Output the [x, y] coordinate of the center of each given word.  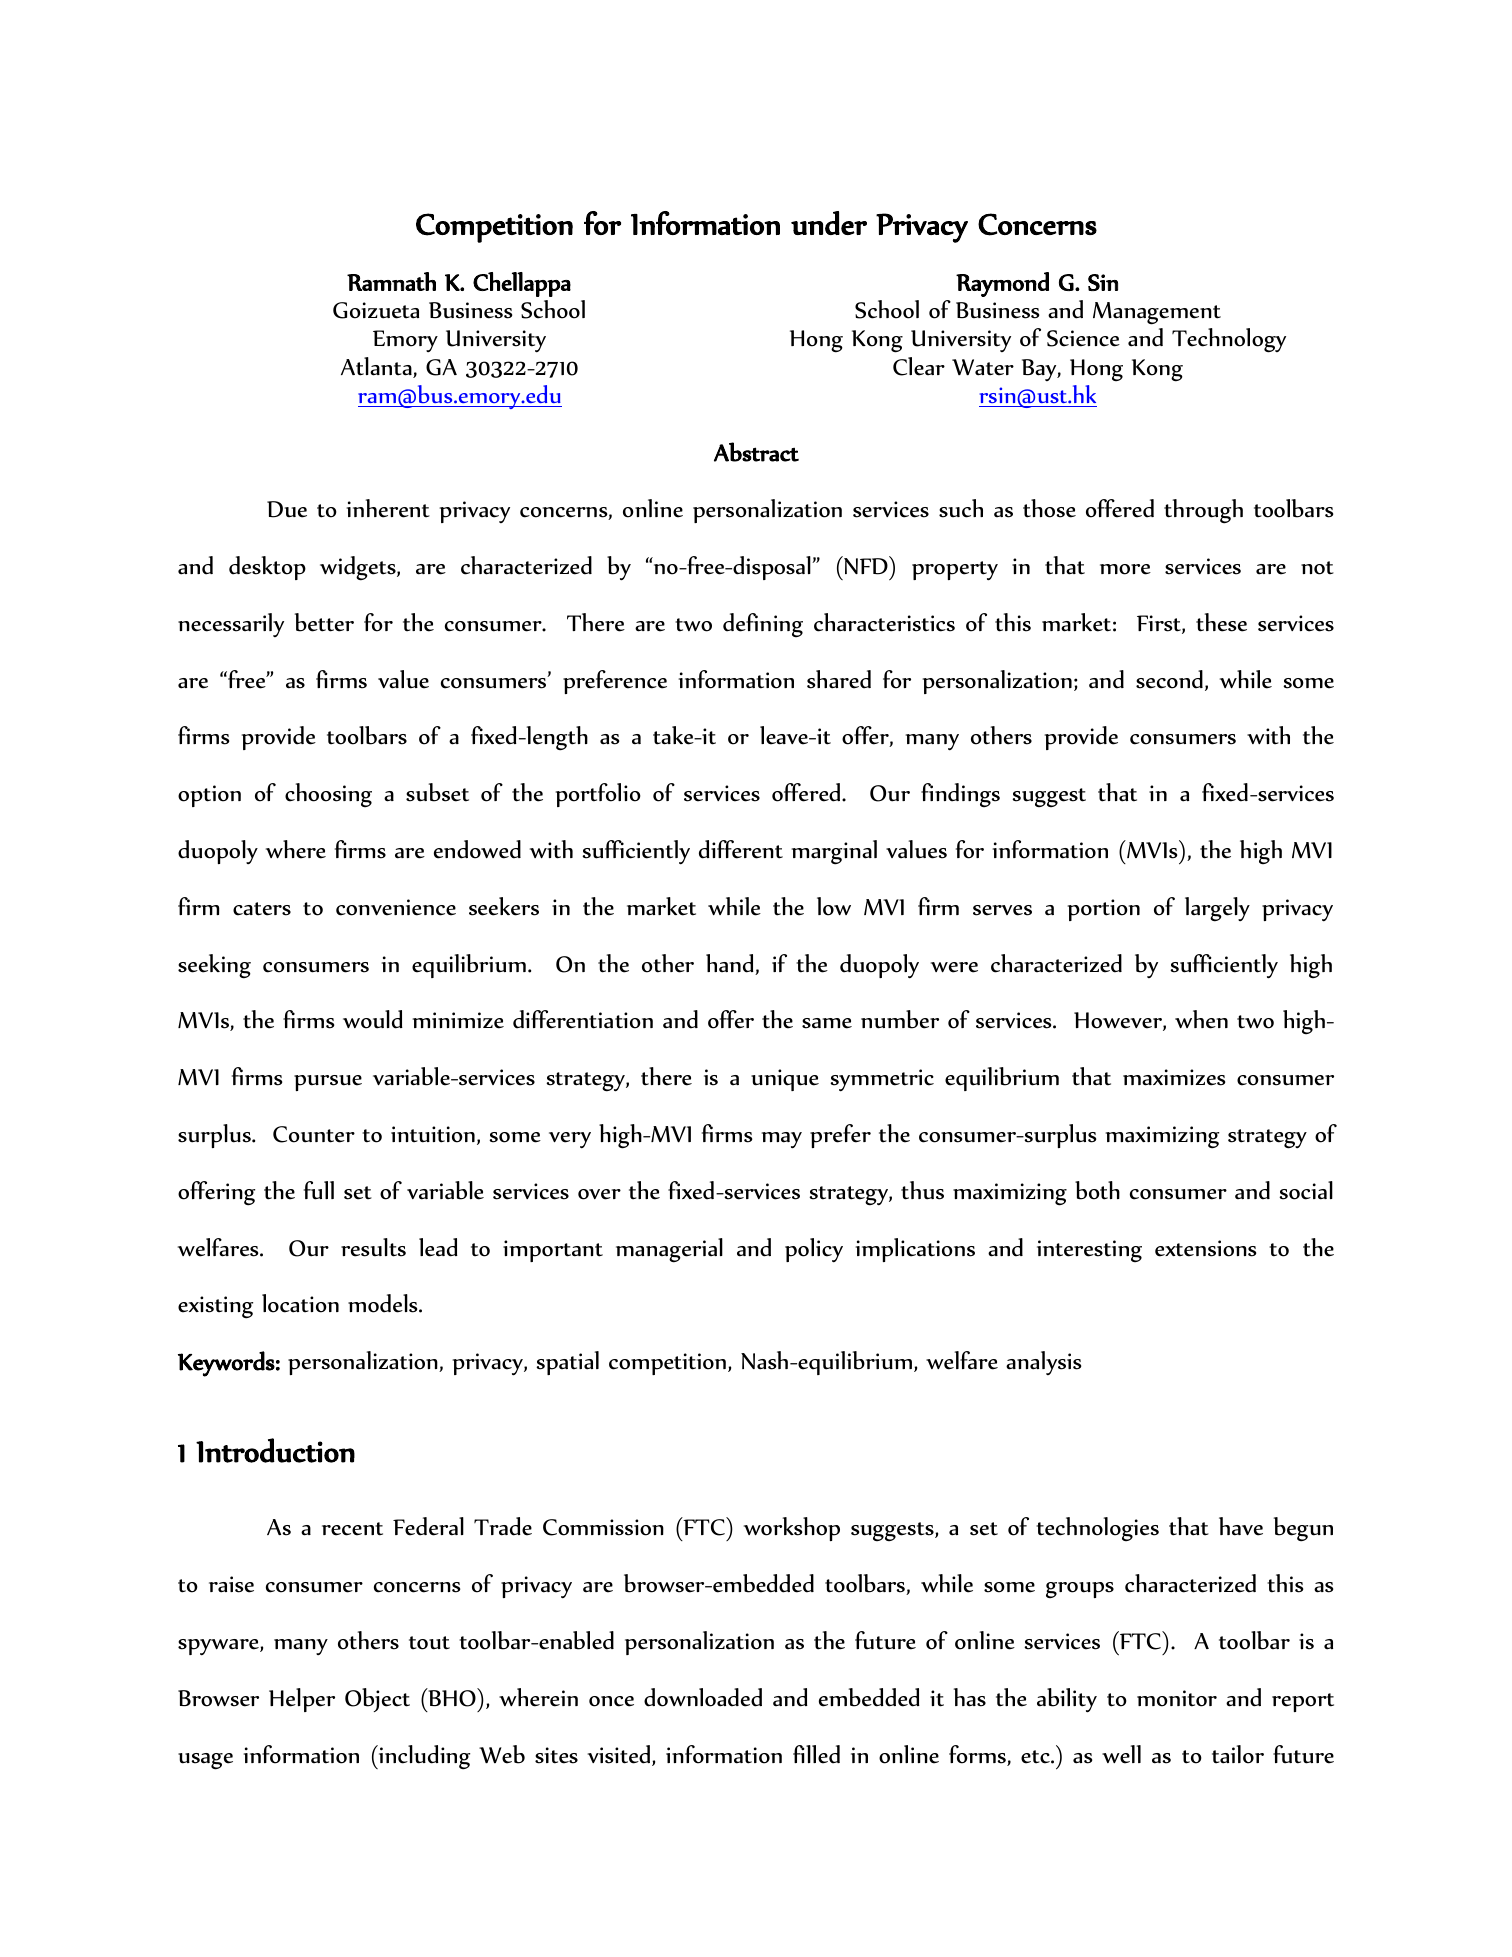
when [1201, 1019]
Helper [302, 1700]
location [300, 1303]
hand [731, 964]
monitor [1177, 1698]
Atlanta [377, 367]
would [373, 1019]
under [829, 223]
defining [763, 625]
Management [1157, 313]
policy [814, 1250]
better [324, 622]
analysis [1043, 1363]
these [1221, 622]
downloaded [703, 1697]
